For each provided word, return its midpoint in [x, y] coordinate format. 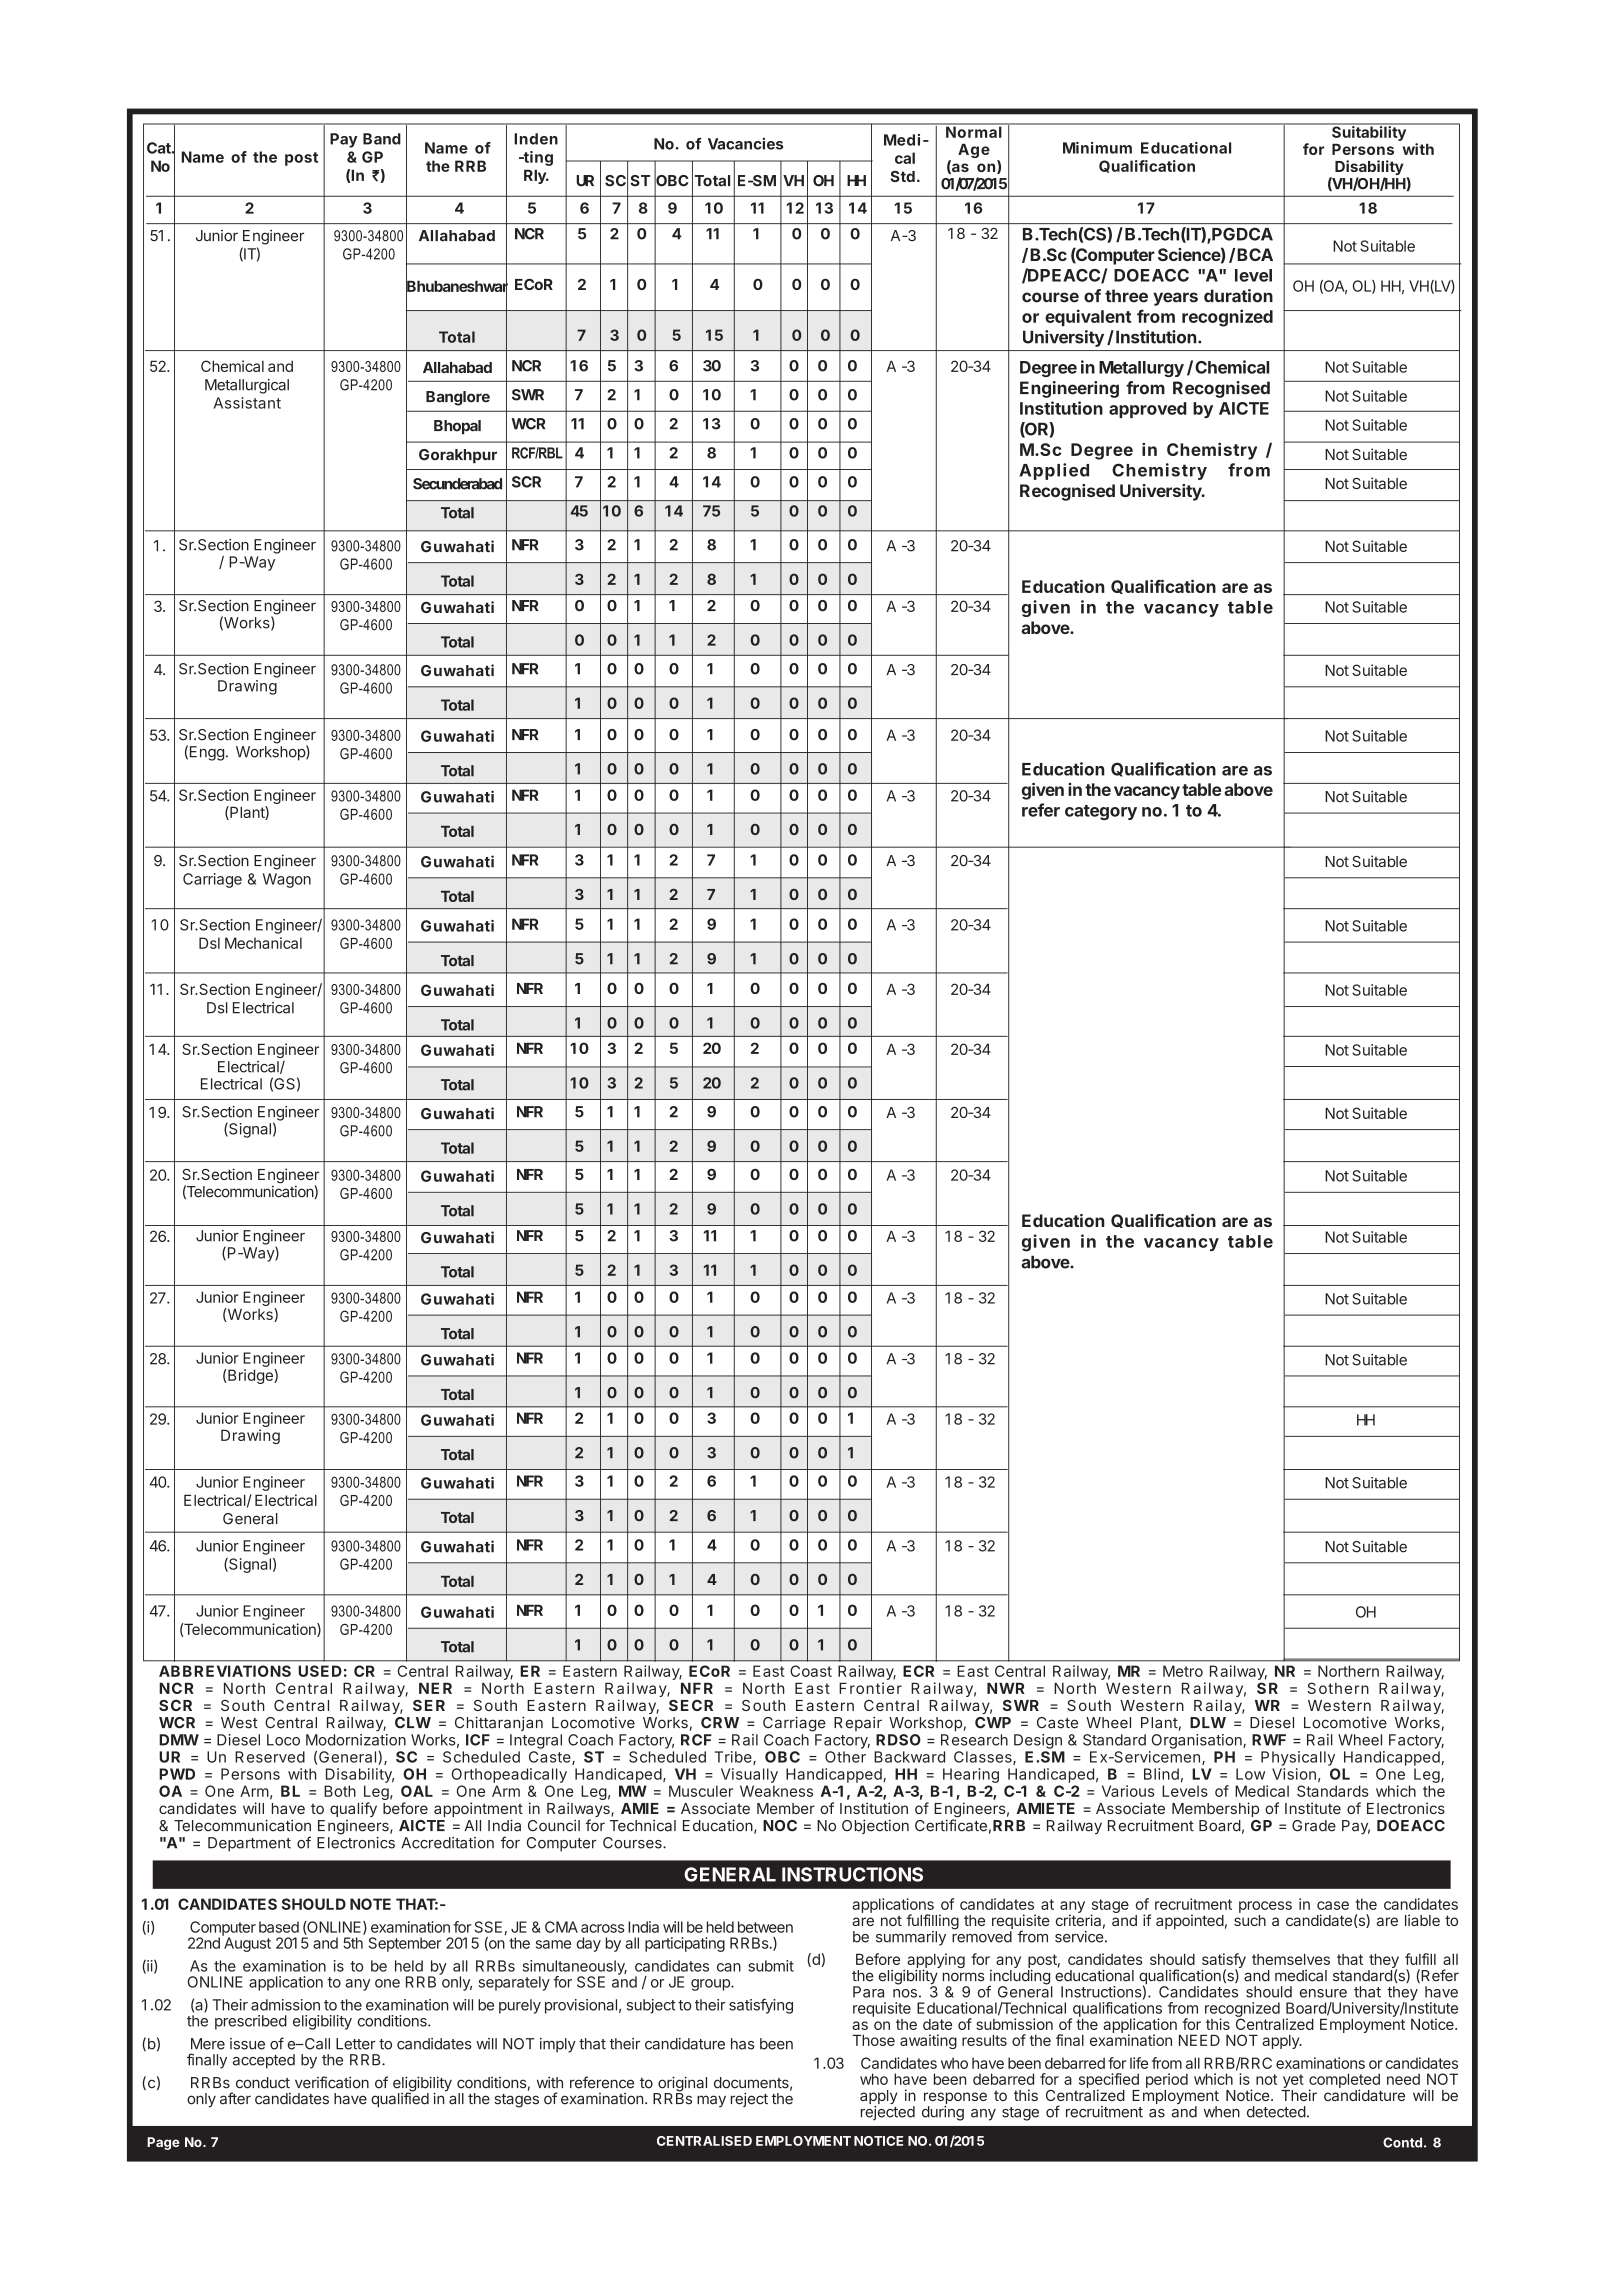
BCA [1255, 254]
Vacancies [745, 144]
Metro [1183, 1671]
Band [382, 139]
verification [332, 2082]
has [742, 2044]
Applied [1054, 471]
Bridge [250, 1376]
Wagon [287, 880]
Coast [811, 1671]
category [1101, 812]
